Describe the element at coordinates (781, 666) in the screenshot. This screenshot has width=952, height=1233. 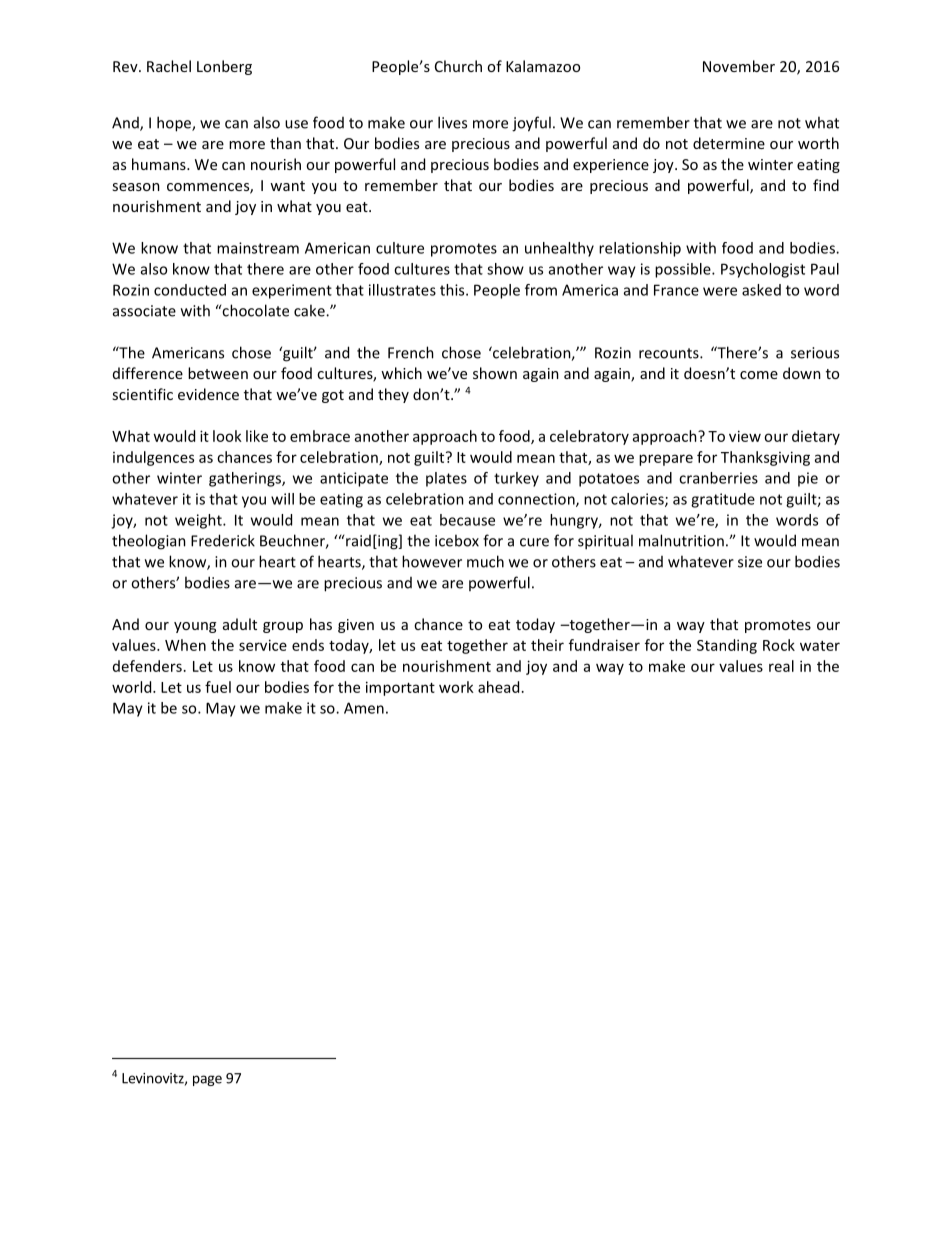
I see `real` at that location.
